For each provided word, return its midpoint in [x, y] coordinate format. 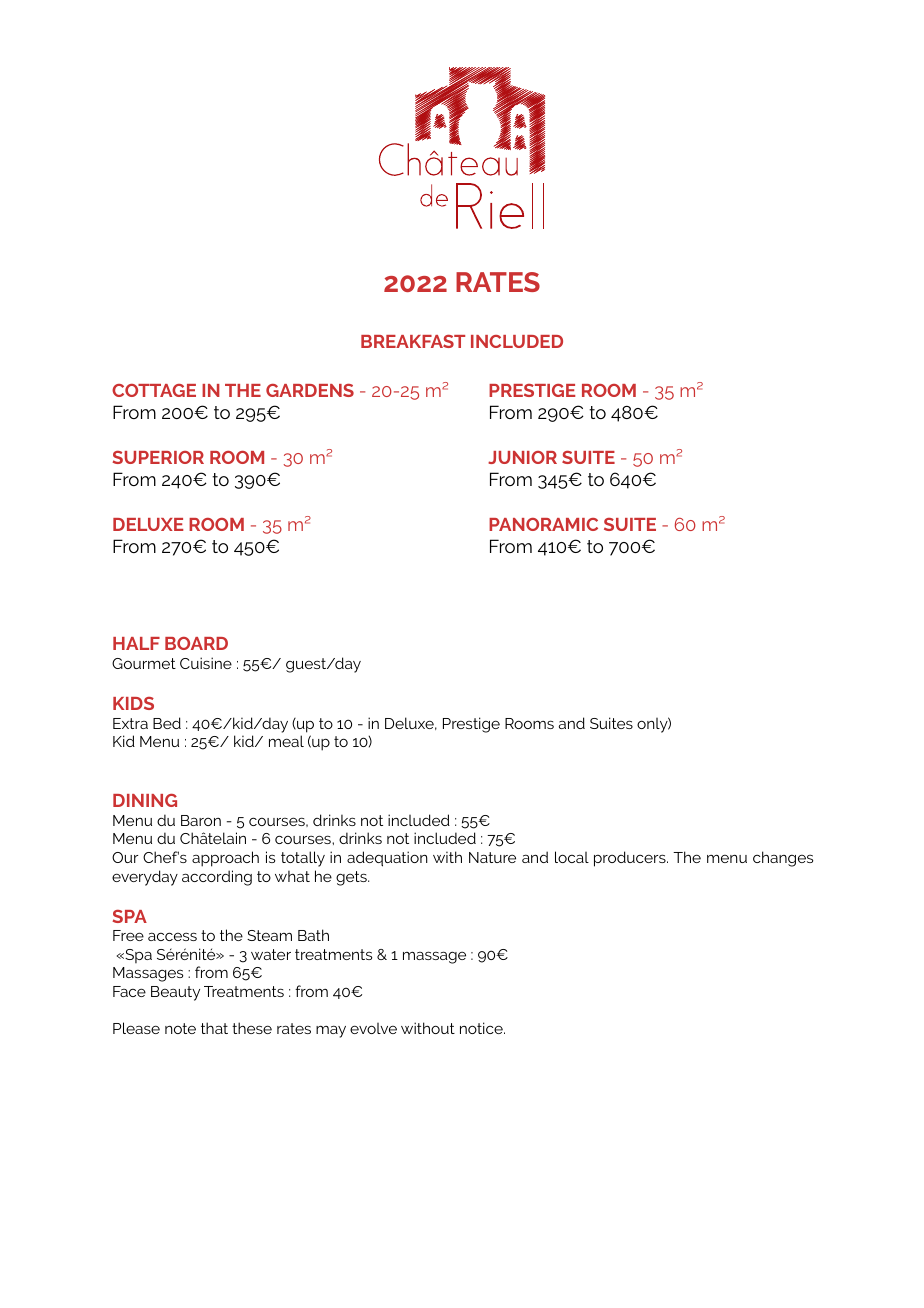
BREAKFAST [413, 341]
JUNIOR [522, 457]
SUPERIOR [158, 457]
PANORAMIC [543, 524]
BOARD [196, 643]
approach [225, 859]
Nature [492, 857]
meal [286, 741]
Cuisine [206, 663]
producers [631, 859]
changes [783, 859]
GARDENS [310, 390]
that [214, 1028]
